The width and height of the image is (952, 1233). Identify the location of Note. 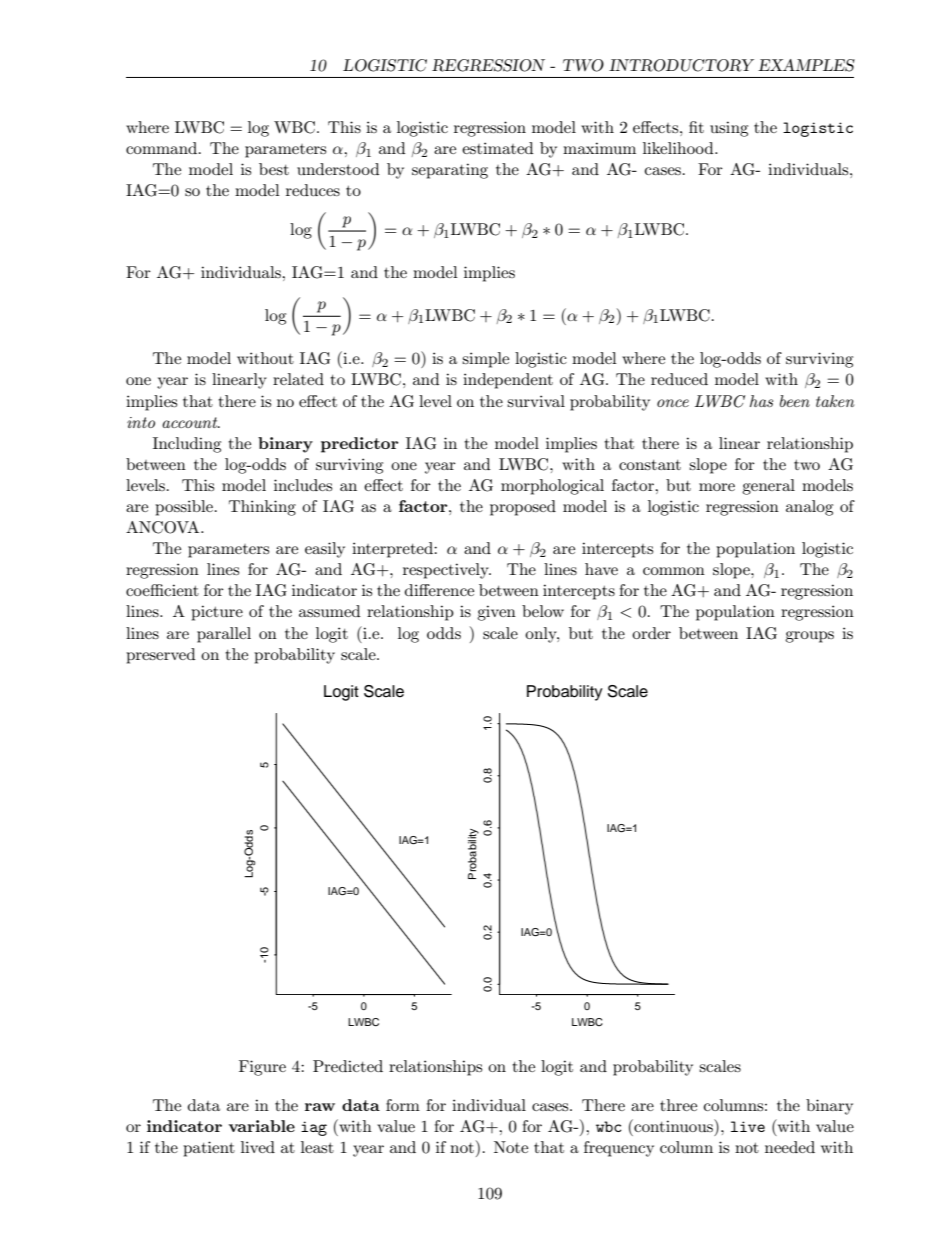
(511, 1147).
